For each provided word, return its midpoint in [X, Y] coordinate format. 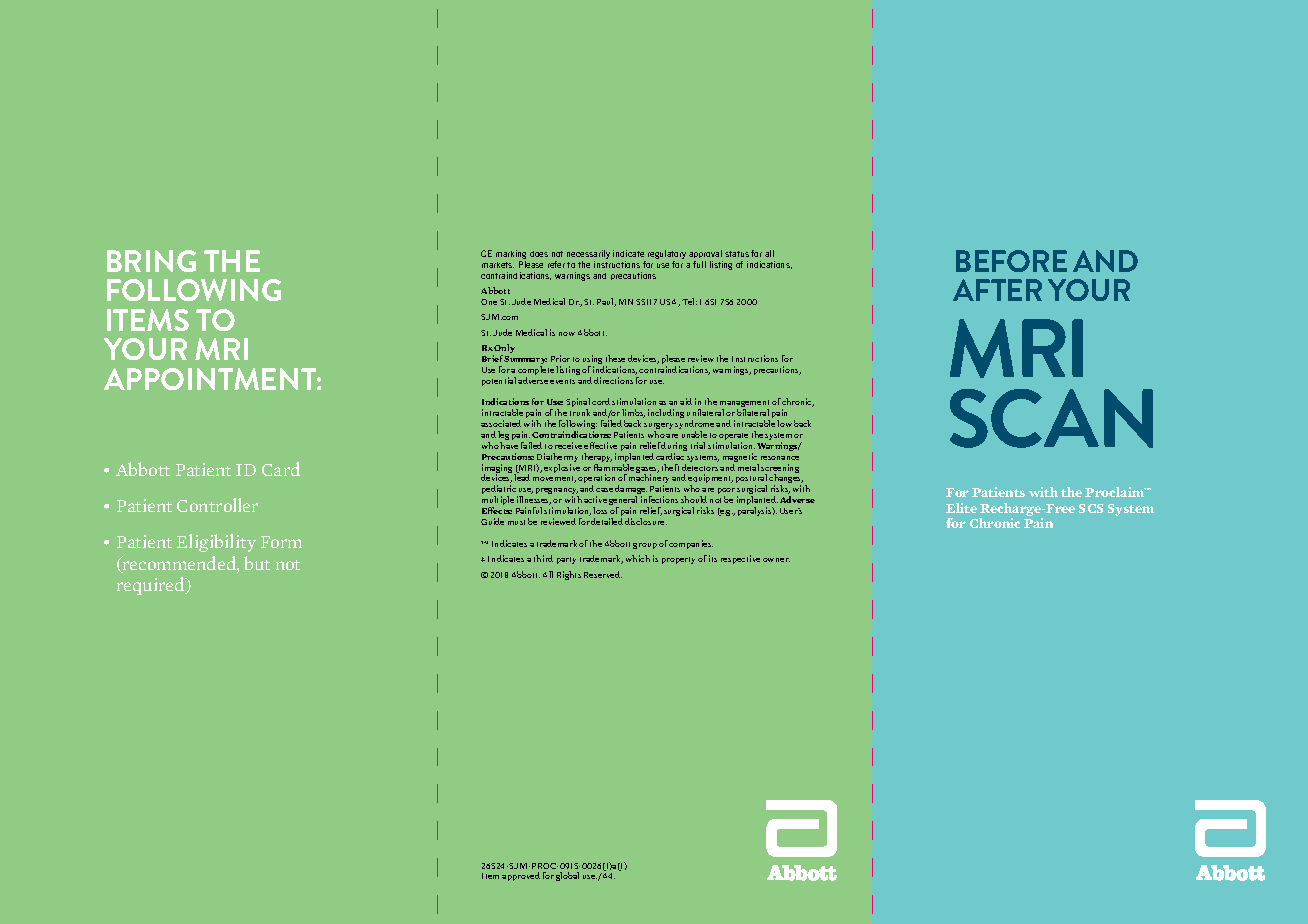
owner [776, 560]
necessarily [588, 256]
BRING [151, 261]
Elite [961, 508]
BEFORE [1011, 261]
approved [521, 876]
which [638, 558]
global [567, 876]
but [257, 563]
